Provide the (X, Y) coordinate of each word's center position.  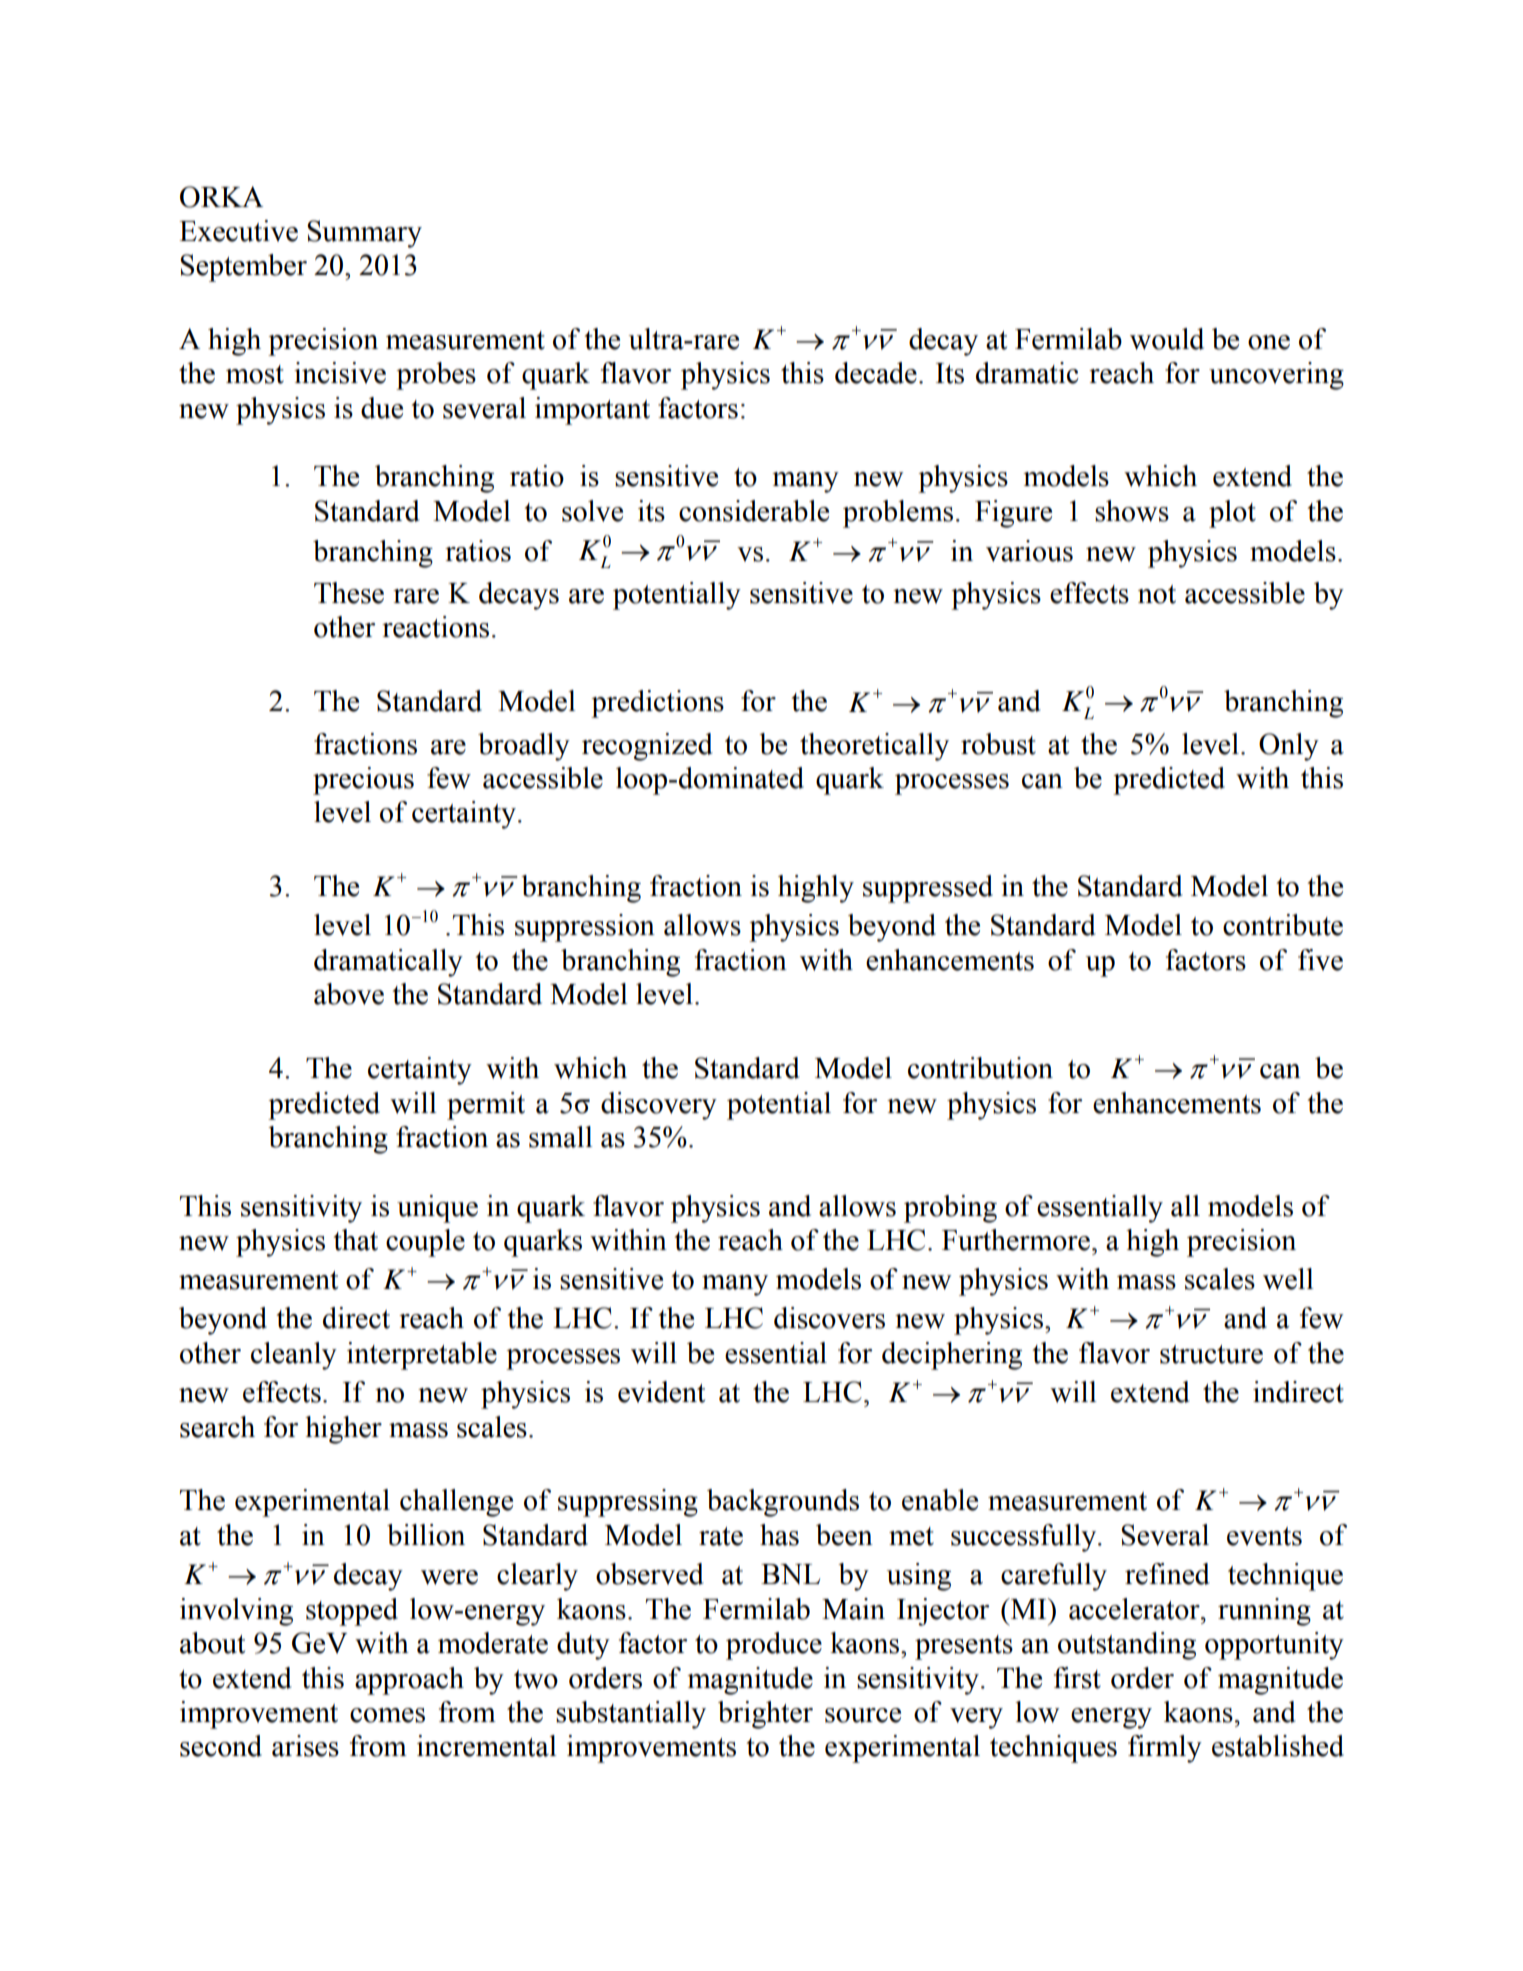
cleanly (294, 1356)
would (1167, 339)
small (561, 1137)
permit (486, 1106)
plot (1232, 514)
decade (876, 373)
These (349, 593)
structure (1211, 1354)
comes (387, 1715)
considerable (754, 511)
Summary (364, 234)
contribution (980, 1068)
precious (363, 781)
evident (661, 1392)
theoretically (874, 747)
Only (1289, 747)
